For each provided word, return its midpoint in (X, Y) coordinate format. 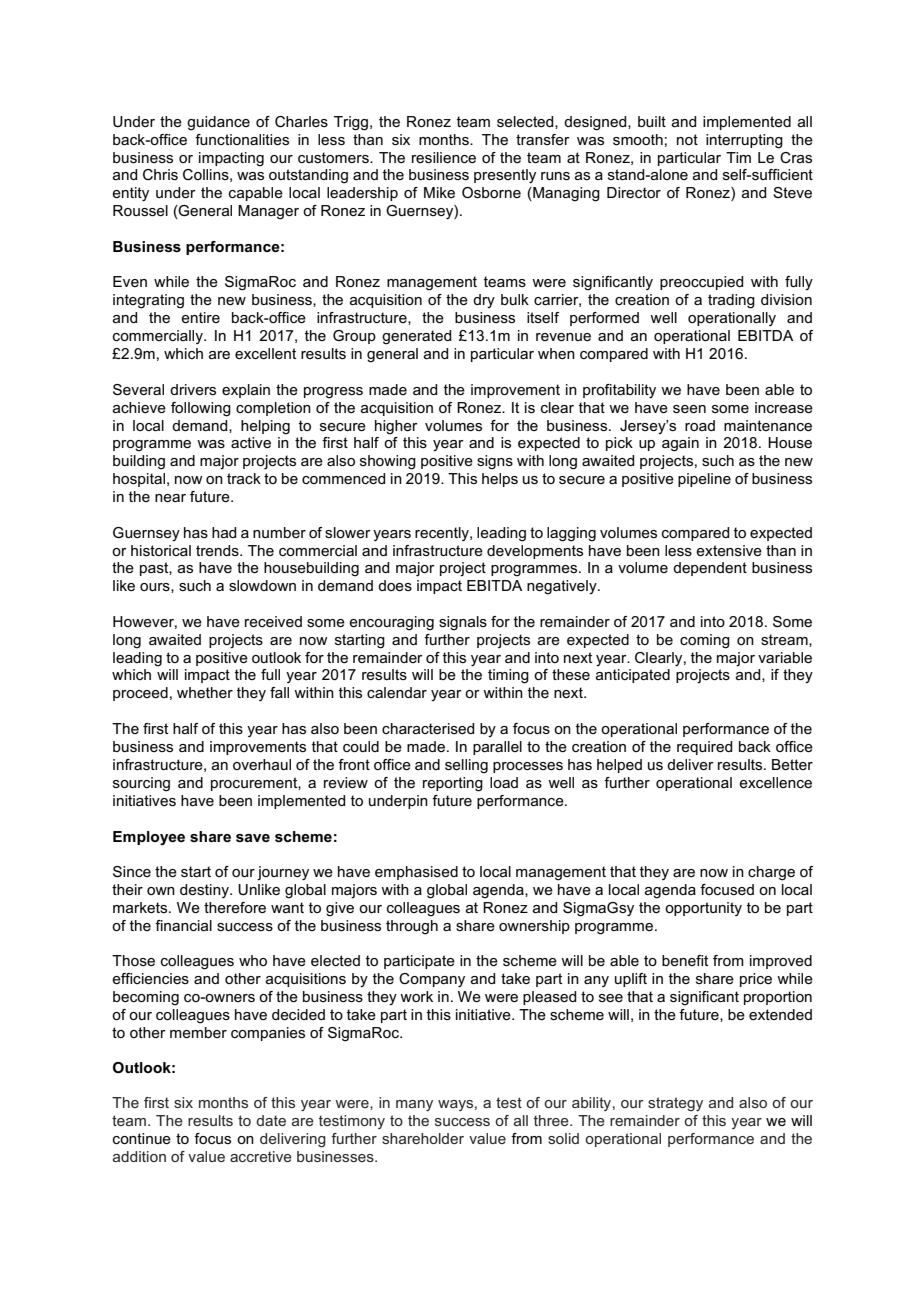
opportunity (703, 909)
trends (218, 550)
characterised (428, 728)
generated (416, 337)
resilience (444, 157)
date (271, 1120)
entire (200, 317)
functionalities (242, 139)
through (412, 927)
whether (205, 692)
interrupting (744, 141)
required (704, 748)
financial (183, 925)
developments (535, 552)
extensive (729, 550)
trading (731, 301)
